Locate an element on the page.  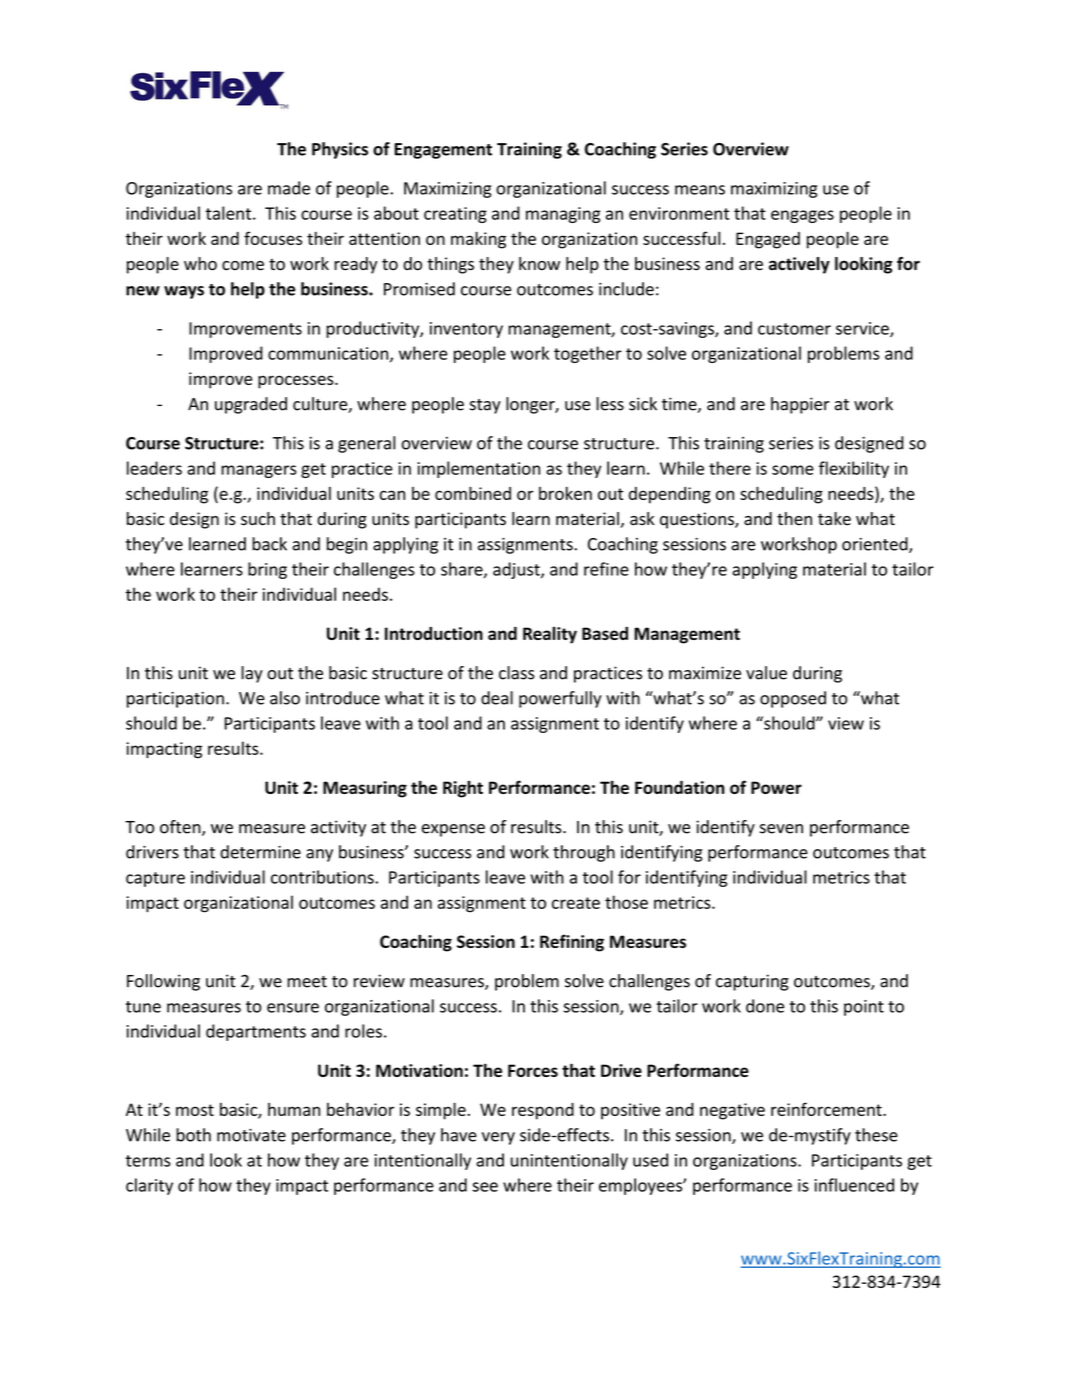
combined is located at coordinates (473, 493).
